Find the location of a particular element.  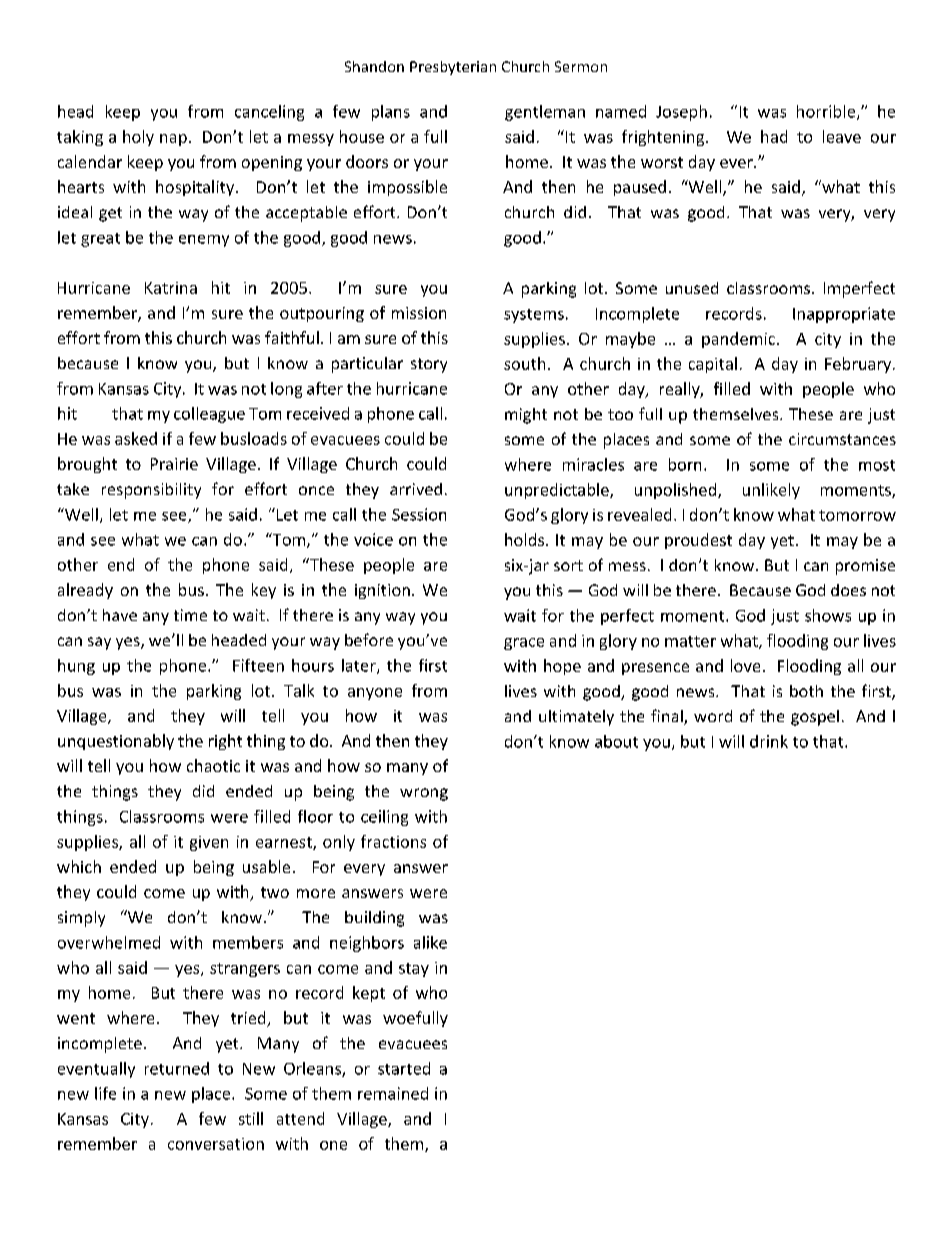

Presbyterian is located at coordinates (453, 68).
